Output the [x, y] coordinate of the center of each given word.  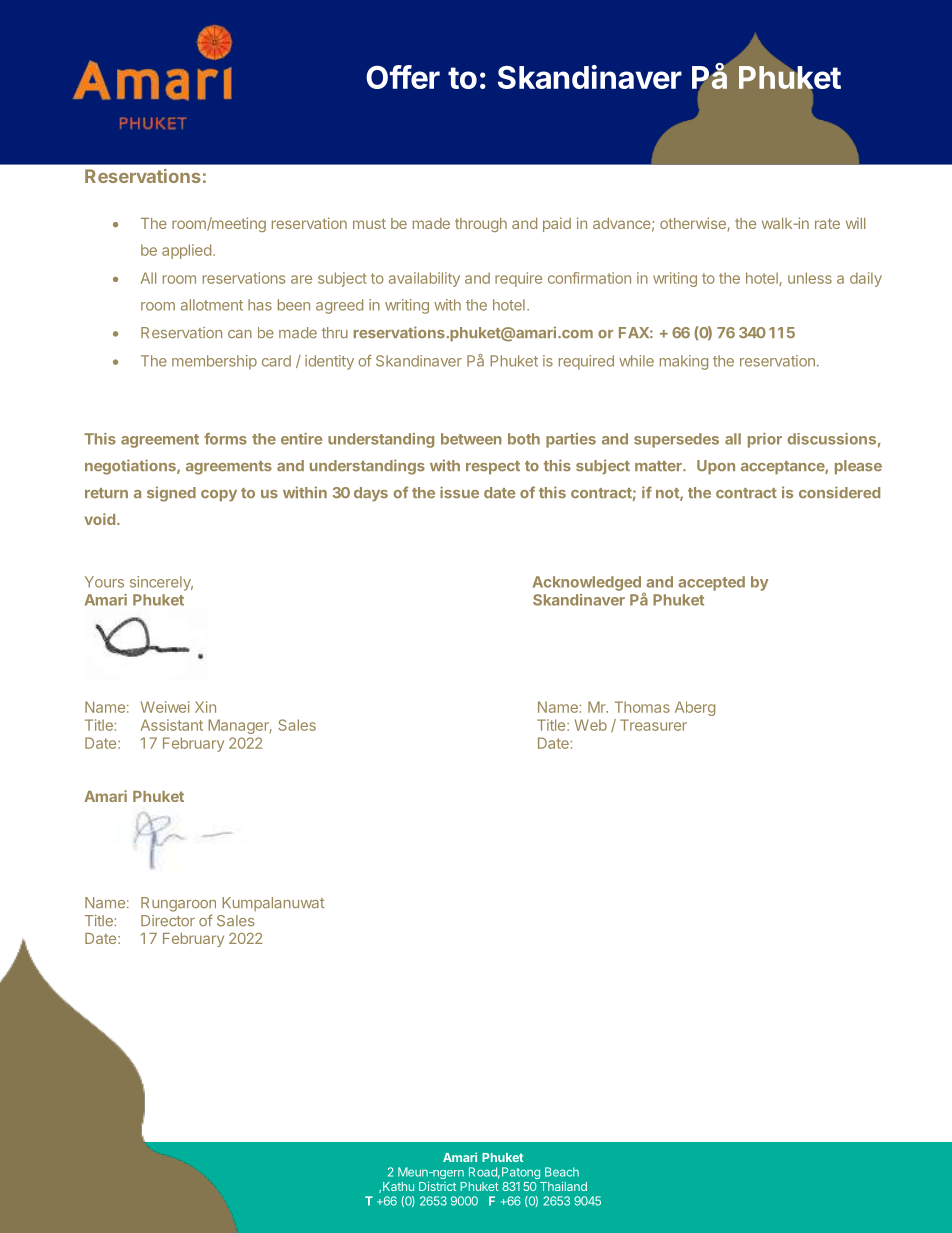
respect [493, 468]
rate [827, 223]
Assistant [172, 725]
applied [186, 251]
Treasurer [653, 725]
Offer [403, 77]
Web [591, 725]
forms [225, 439]
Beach [562, 1172]
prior [765, 440]
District [437, 1186]
